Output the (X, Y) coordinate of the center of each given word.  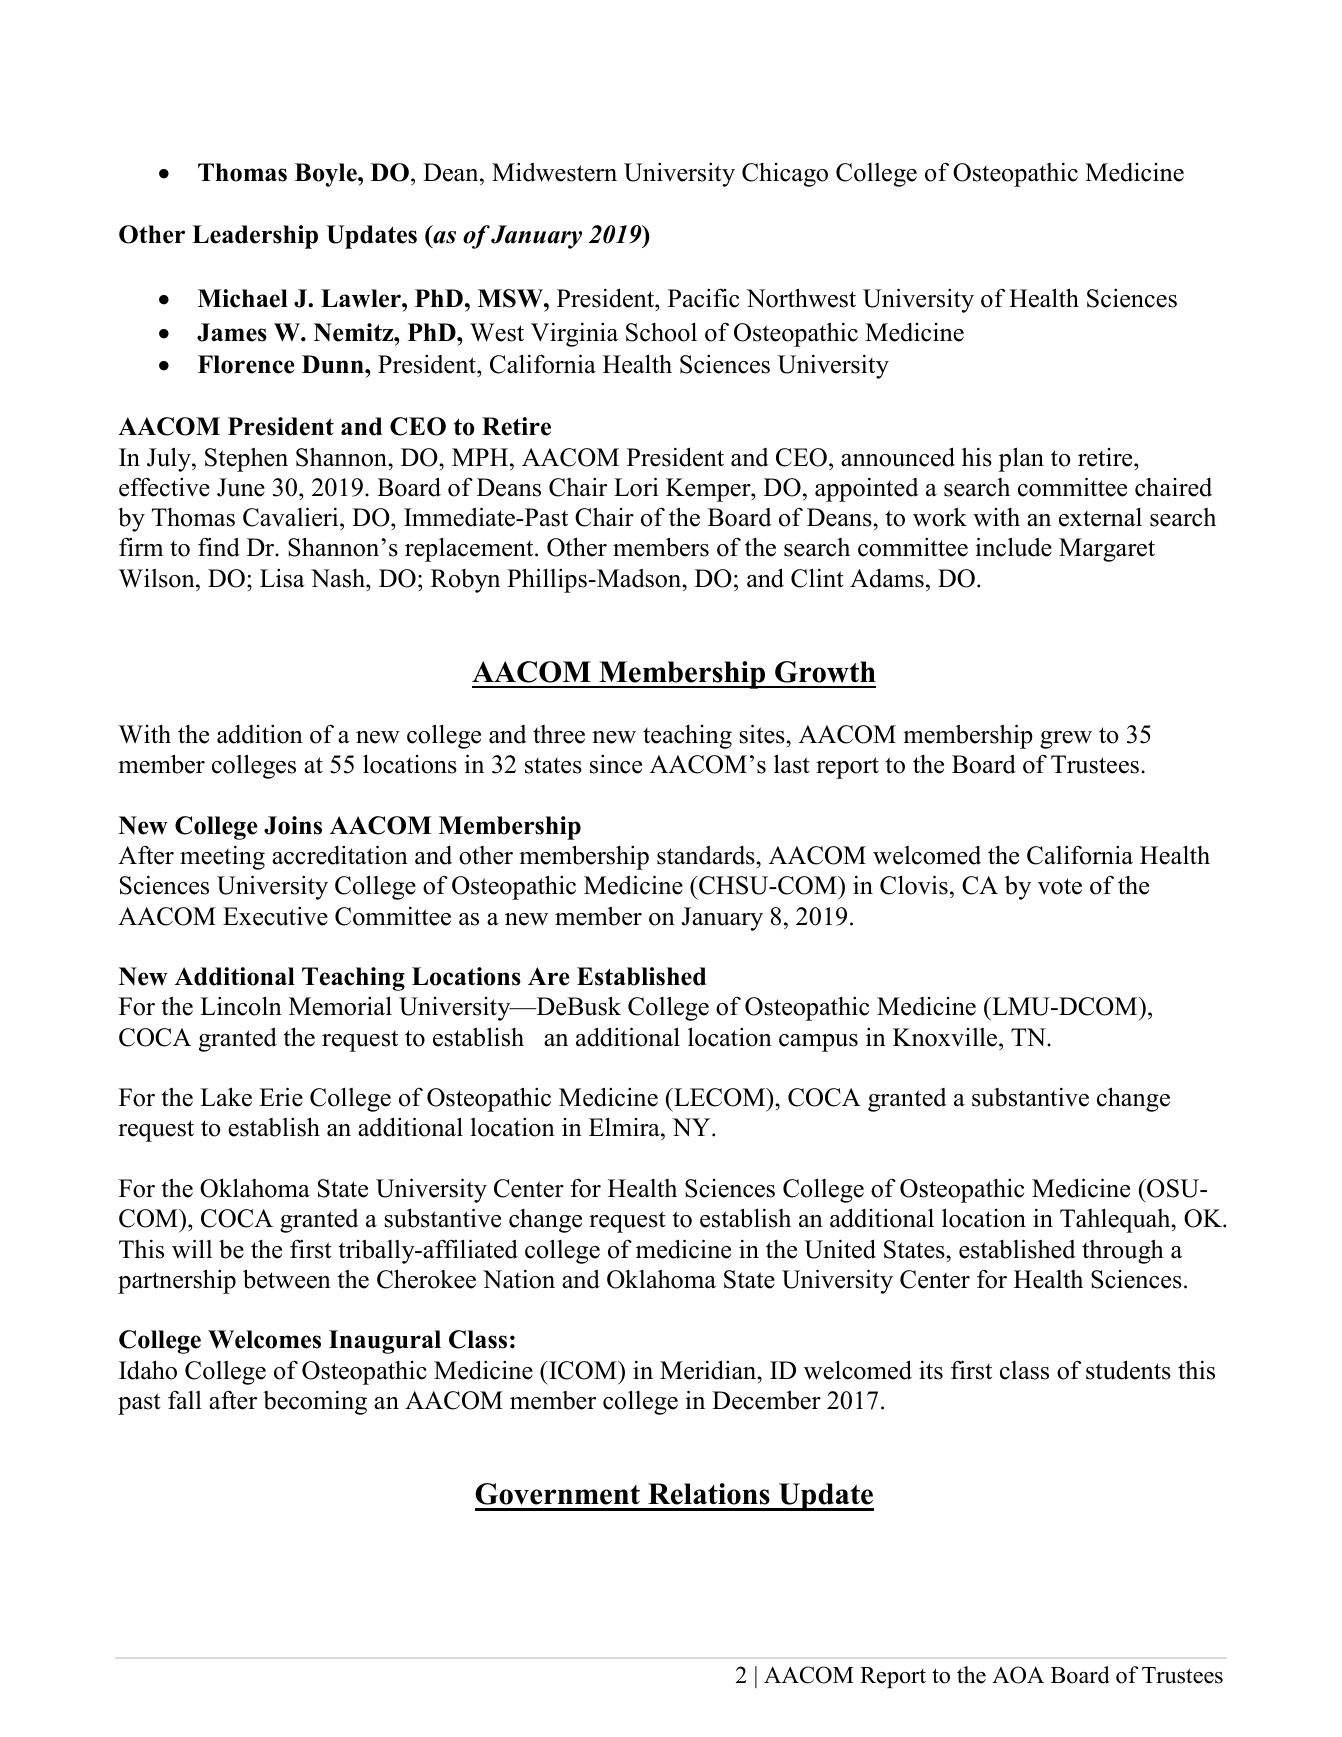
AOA (1018, 1675)
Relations (709, 1494)
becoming (315, 1402)
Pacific (703, 298)
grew (1066, 740)
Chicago (785, 175)
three (559, 734)
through (1123, 1251)
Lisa (282, 578)
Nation (519, 1279)
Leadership (255, 237)
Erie (281, 1097)
